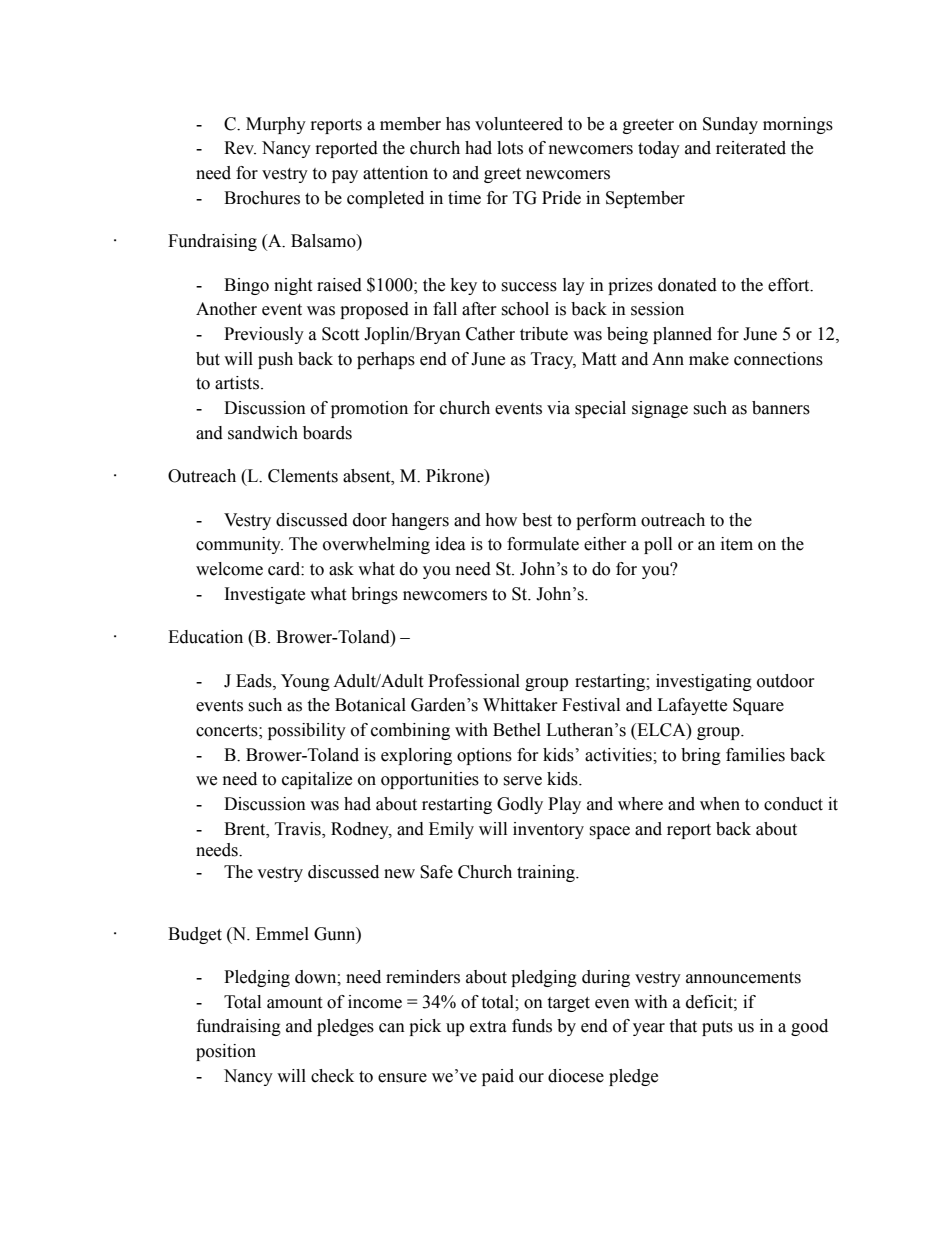 Image resolution: width=952 pixels, height=1233 pixels. Describe the element at coordinates (226, 1052) in the document. I see `position` at that location.
